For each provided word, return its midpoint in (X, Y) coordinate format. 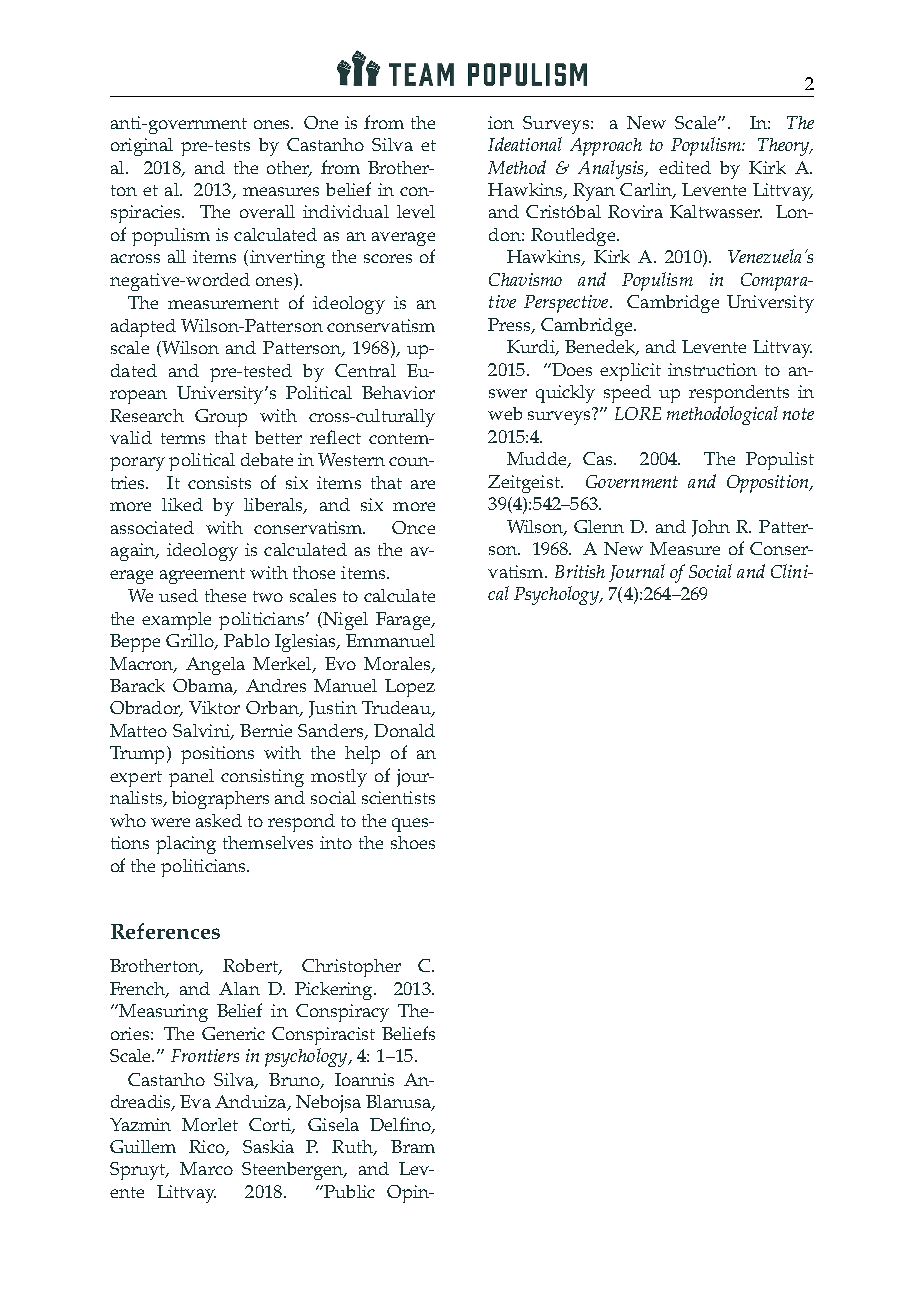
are (423, 484)
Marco (206, 1168)
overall (267, 211)
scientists (398, 797)
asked (219, 820)
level (416, 211)
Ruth (353, 1148)
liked (182, 504)
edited (685, 167)
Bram (413, 1146)
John (711, 528)
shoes (413, 842)
